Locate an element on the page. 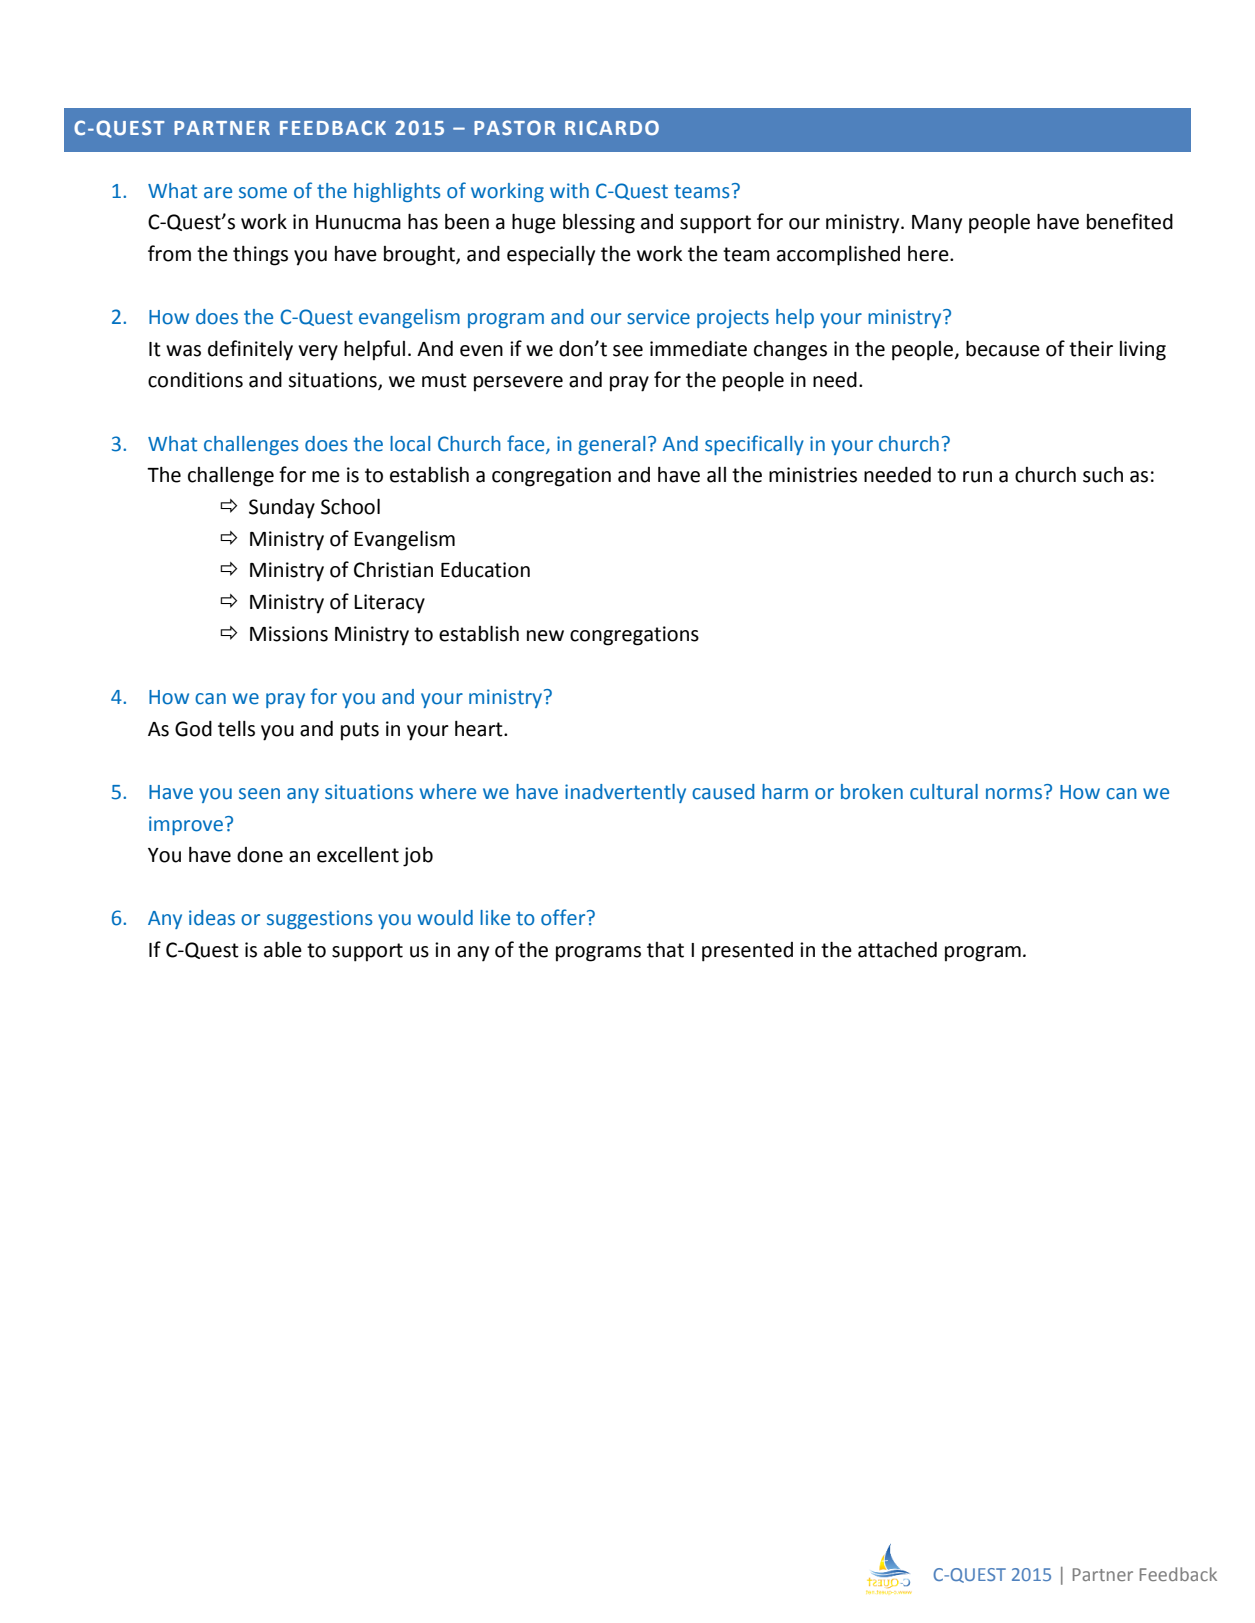 This page has width=1255, height=1623. that is located at coordinates (665, 950).
